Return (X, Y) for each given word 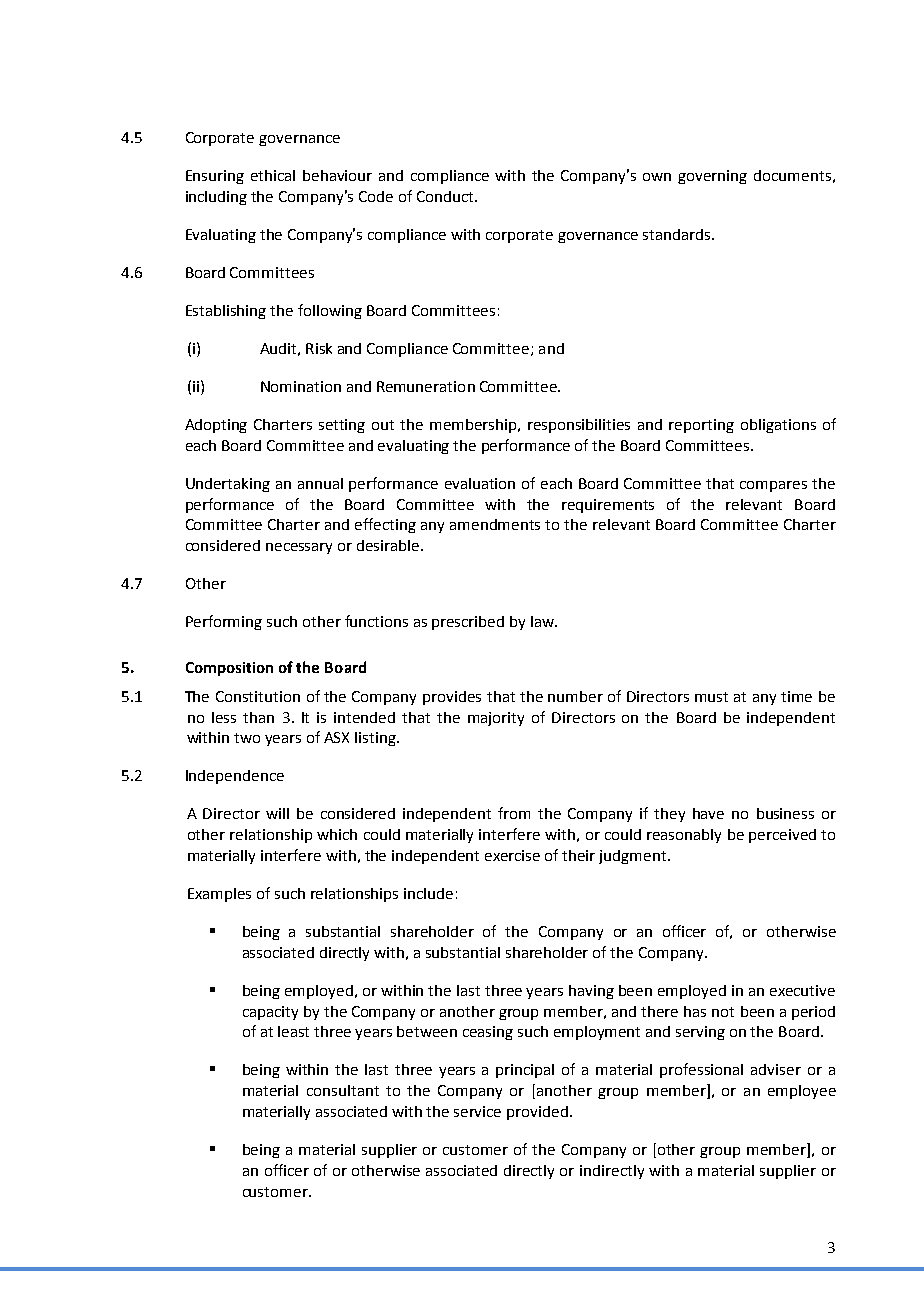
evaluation (480, 483)
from (514, 813)
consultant (343, 1090)
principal (525, 1071)
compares (773, 486)
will (277, 813)
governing (712, 177)
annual (320, 483)
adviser (776, 1069)
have (708, 813)
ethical (273, 175)
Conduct (446, 196)
